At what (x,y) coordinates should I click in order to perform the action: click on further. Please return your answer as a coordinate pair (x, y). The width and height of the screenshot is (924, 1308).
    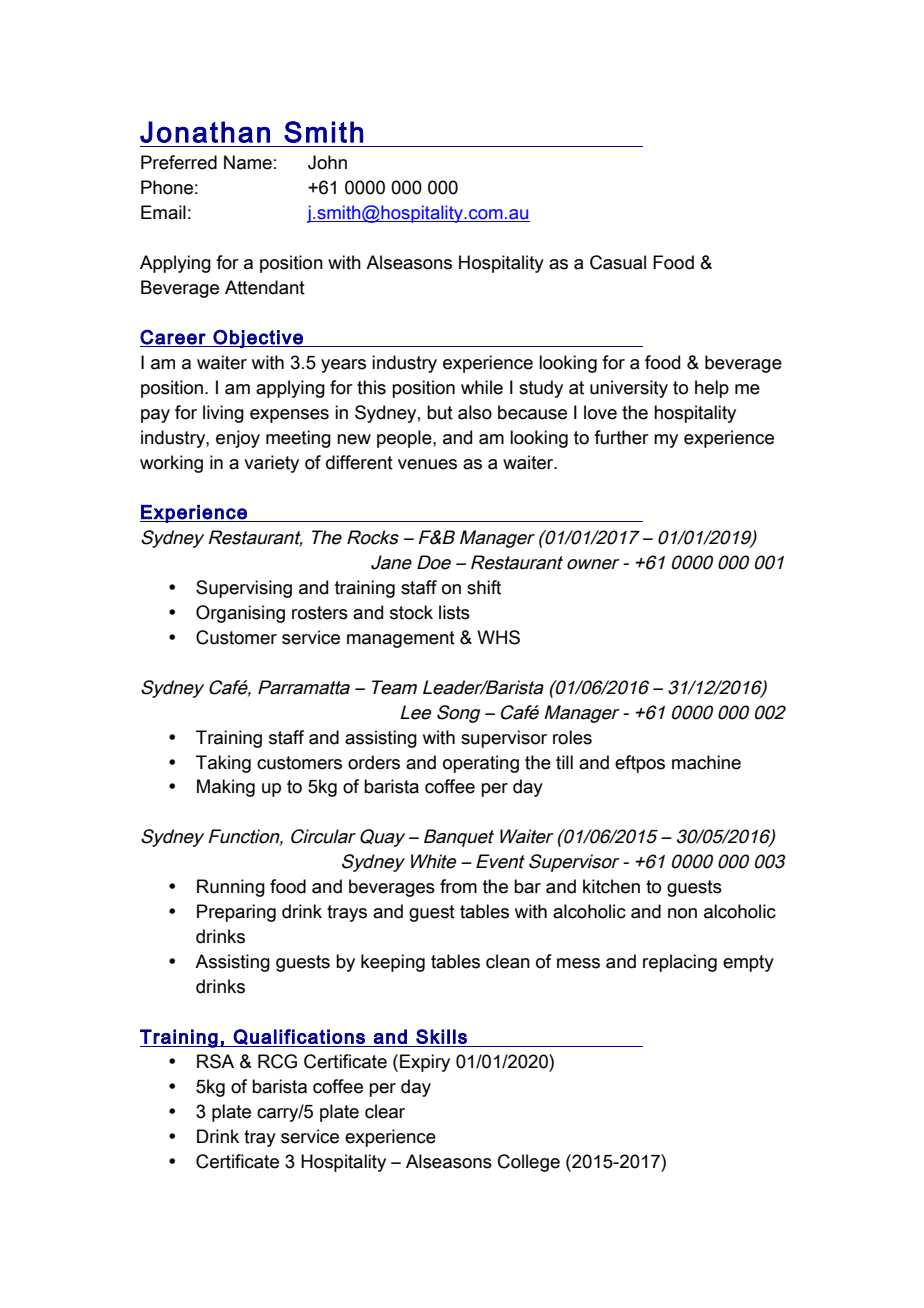
    Looking at the image, I should click on (621, 437).
